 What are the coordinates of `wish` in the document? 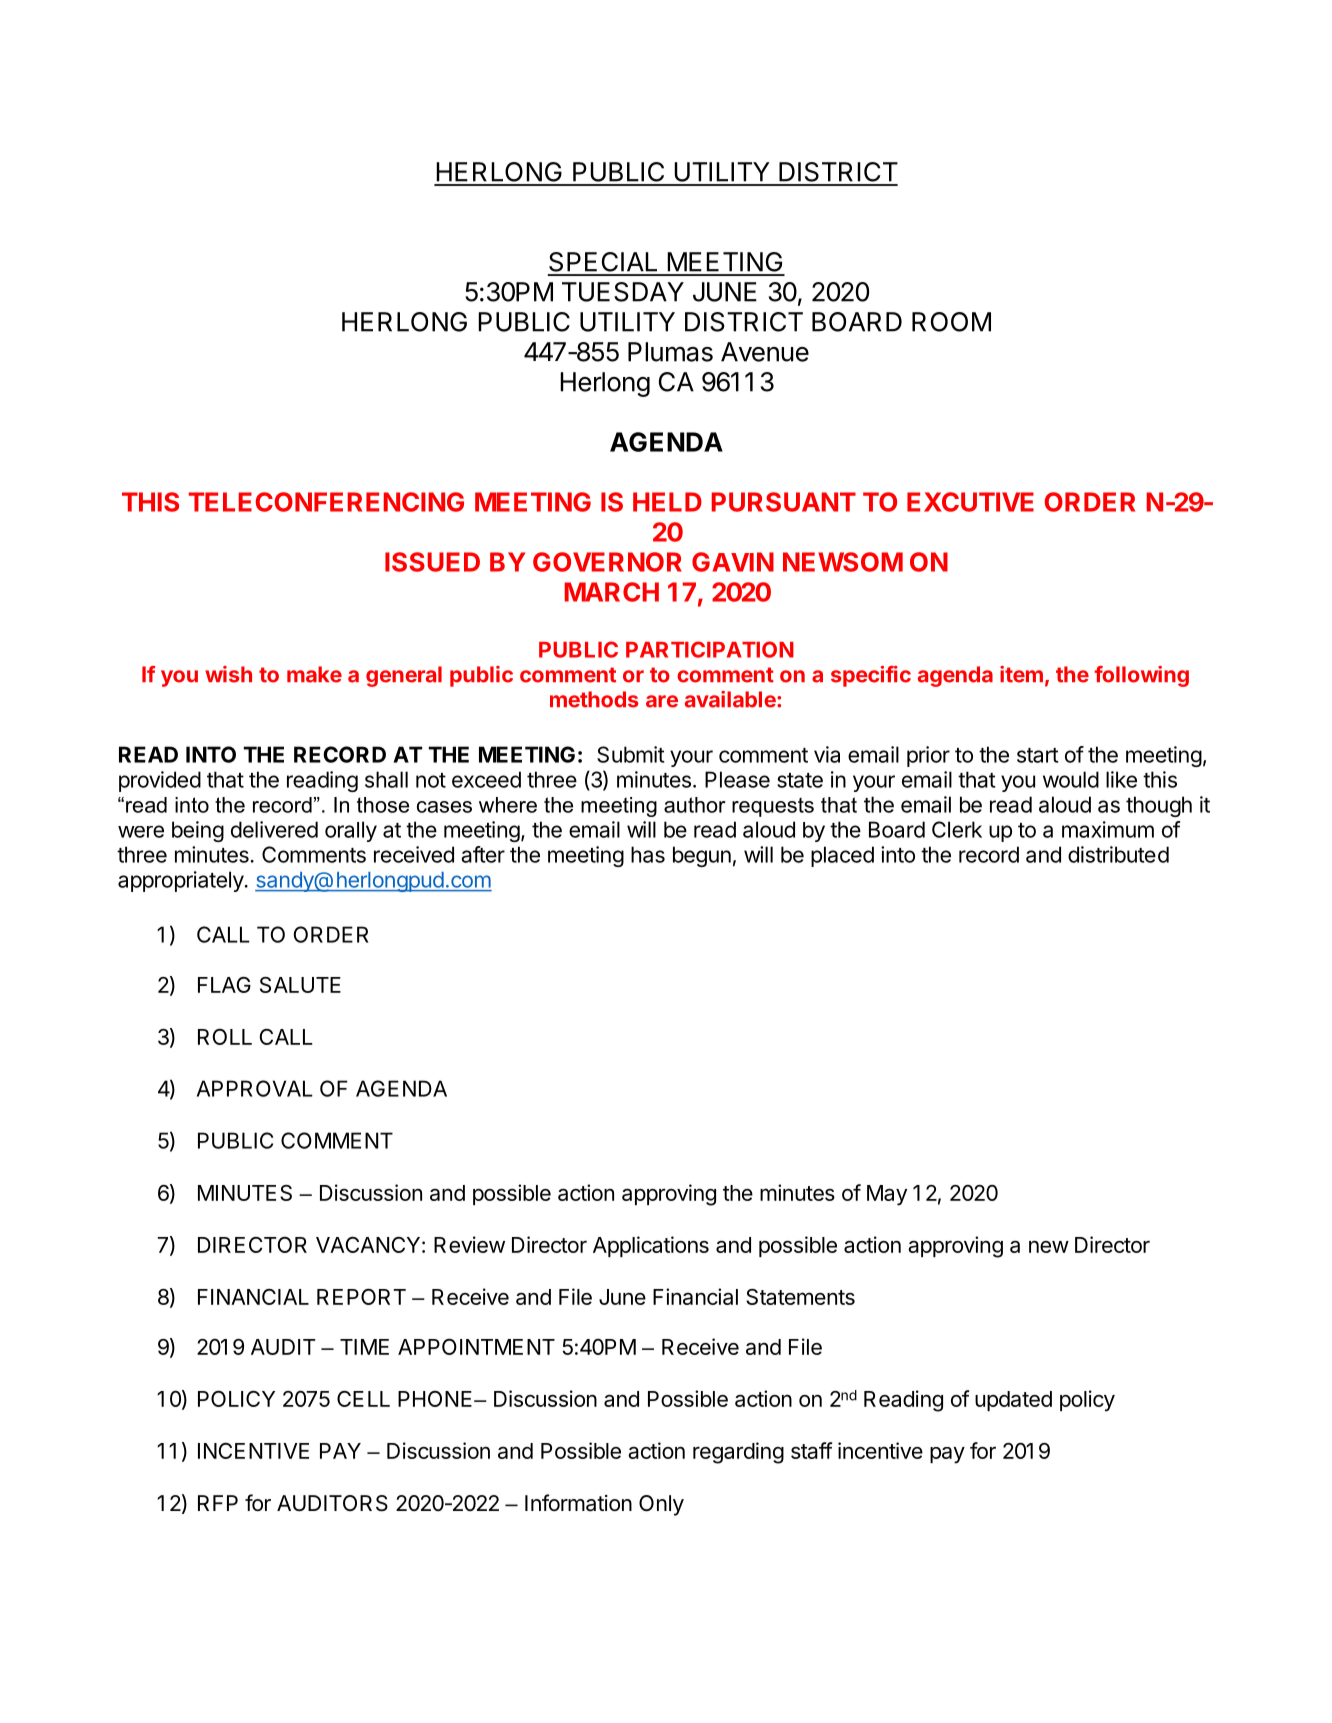 It's located at (228, 674).
